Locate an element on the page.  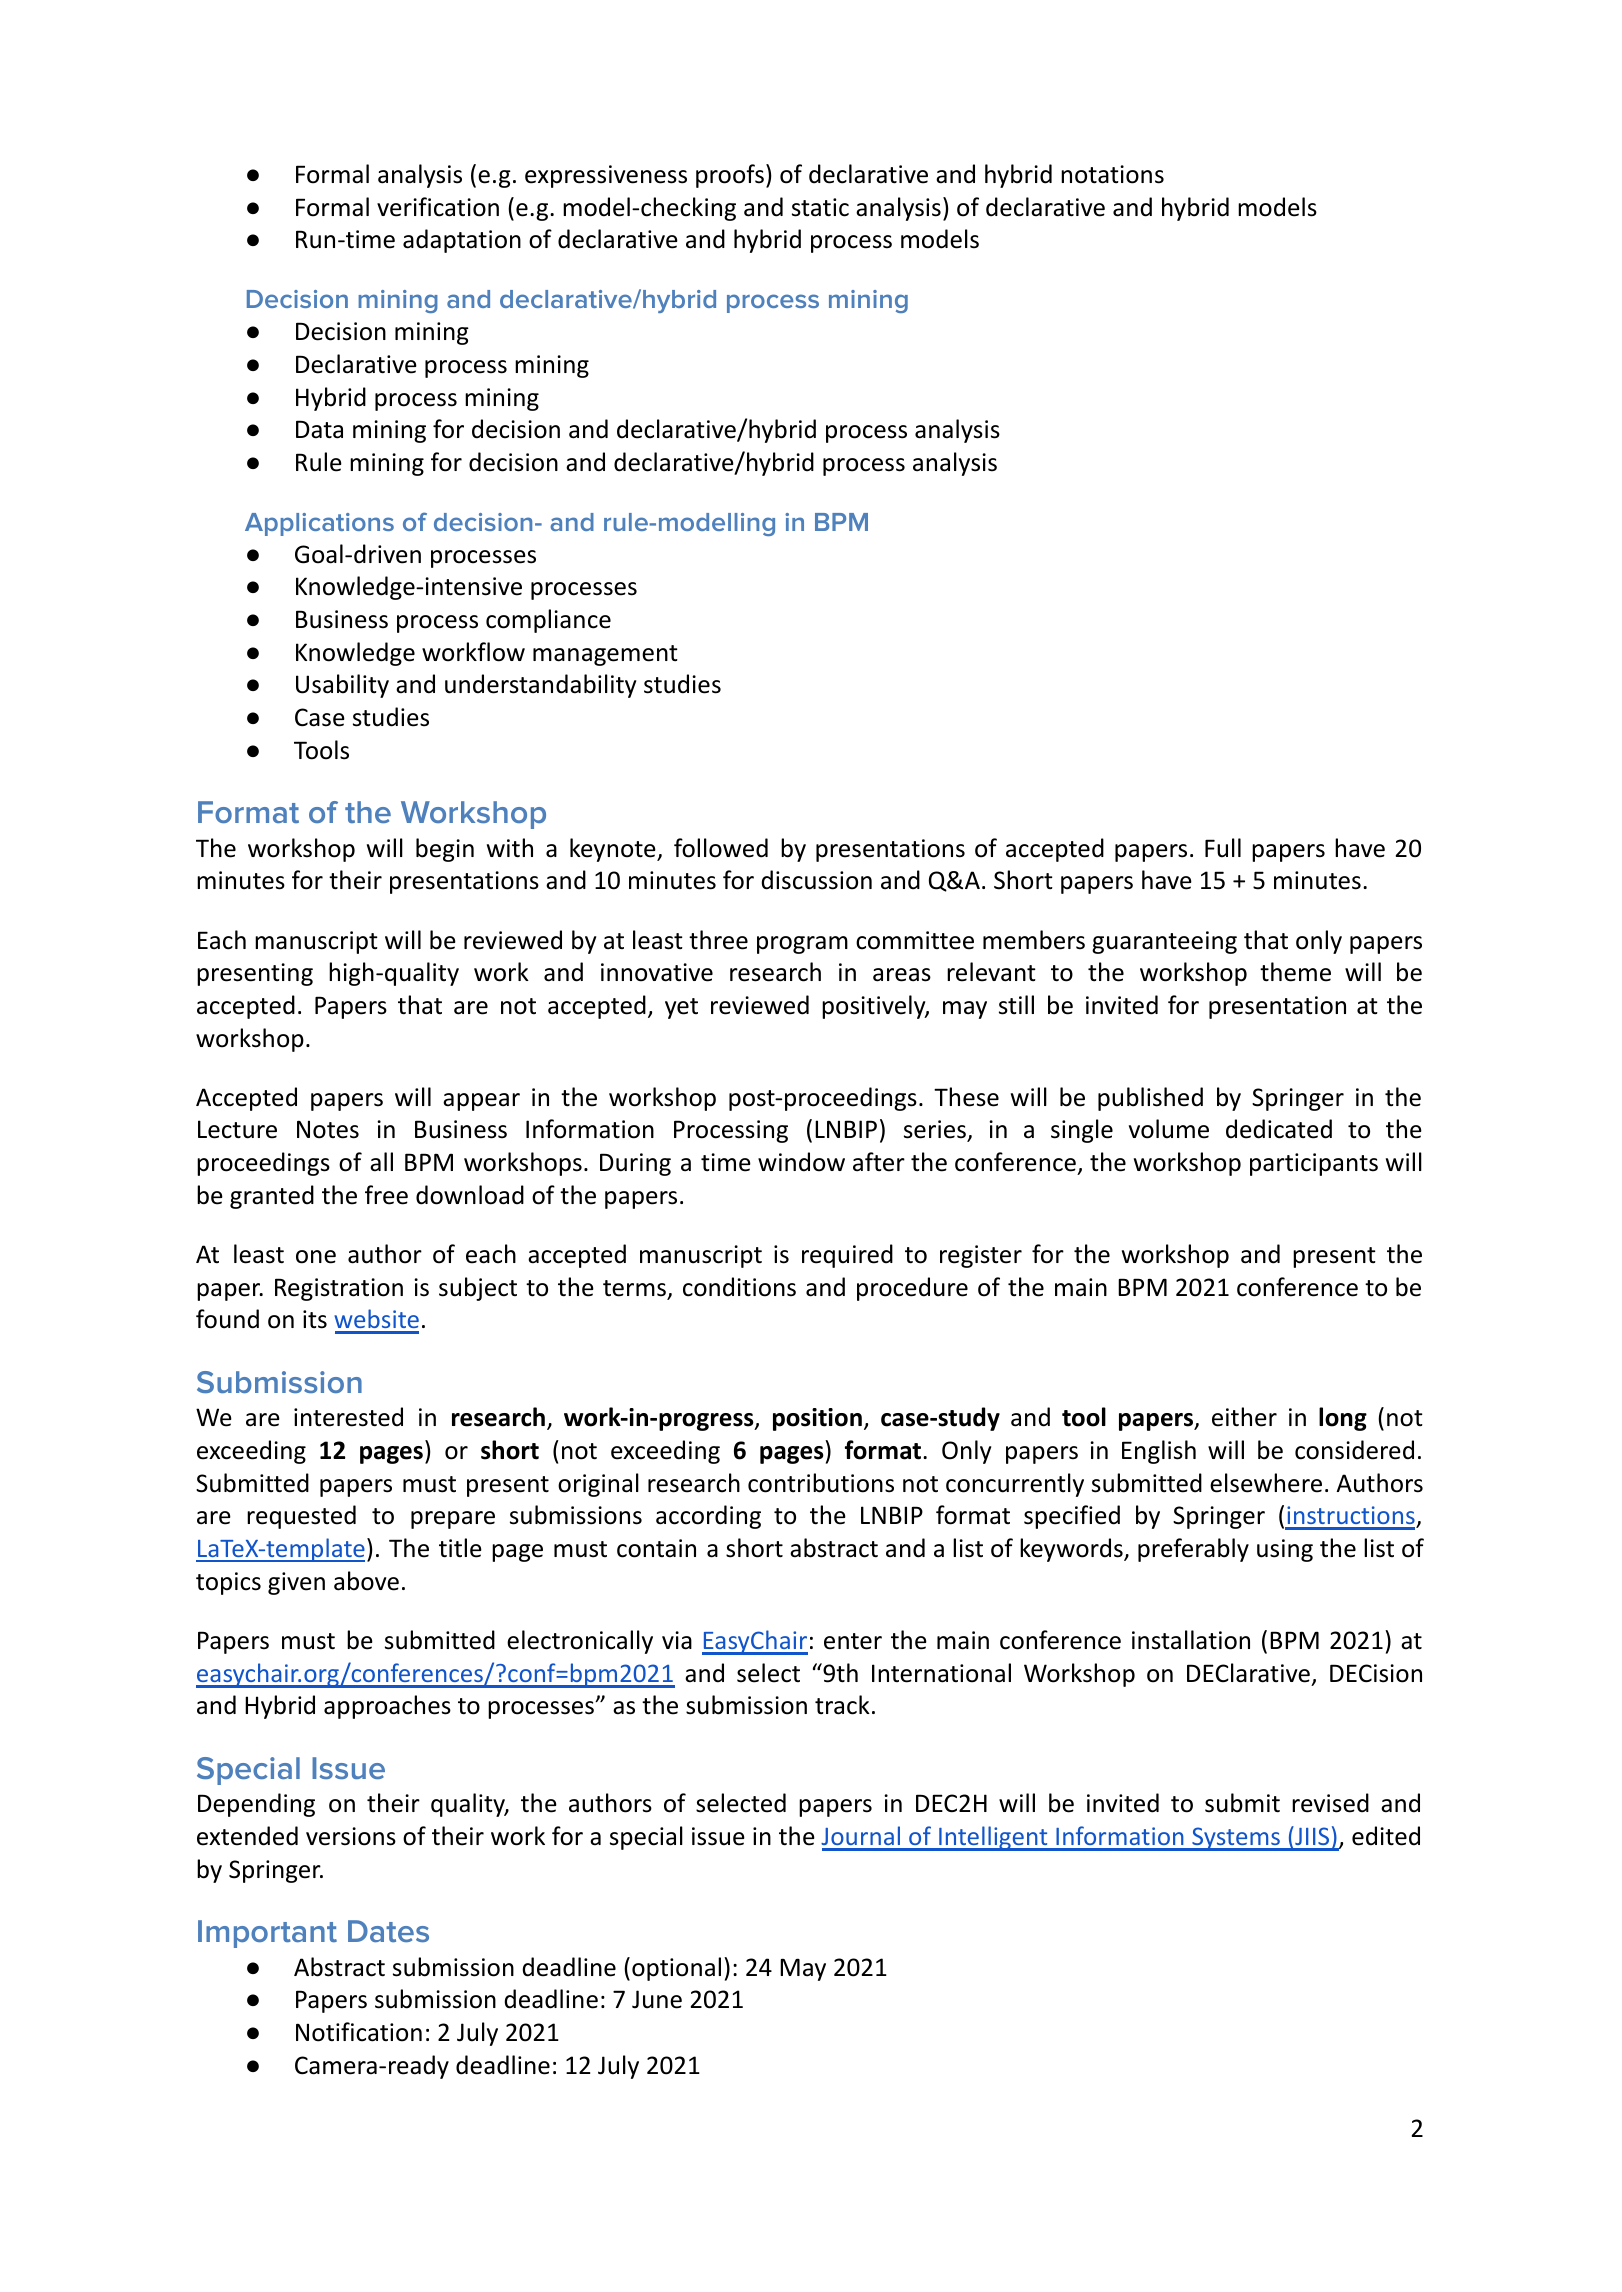
Notes is located at coordinates (328, 1129).
